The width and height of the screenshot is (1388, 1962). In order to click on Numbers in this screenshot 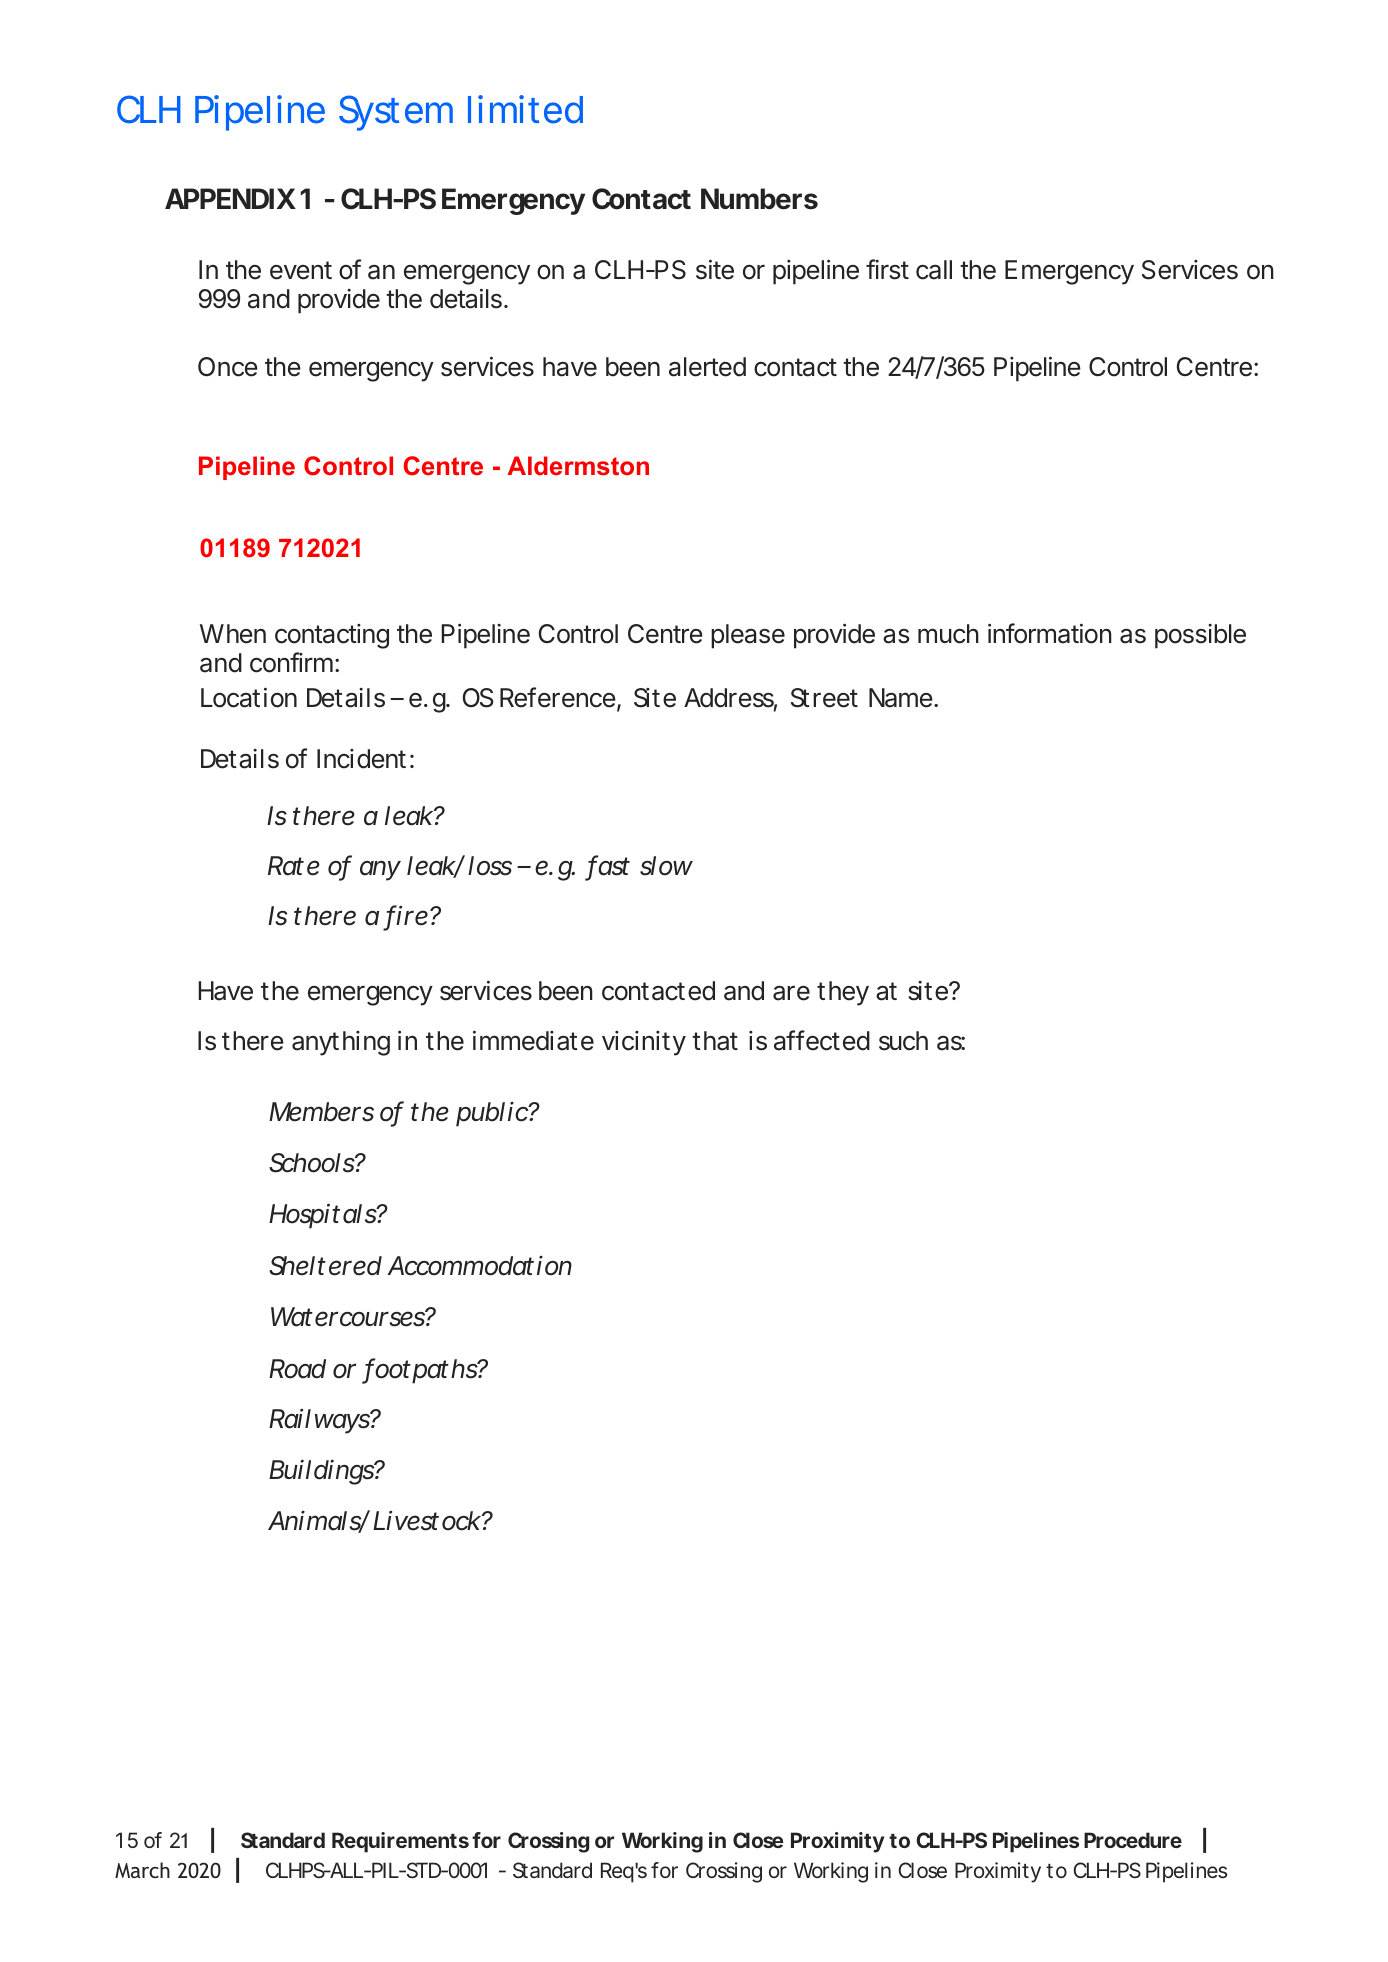, I will do `click(759, 199)`.
